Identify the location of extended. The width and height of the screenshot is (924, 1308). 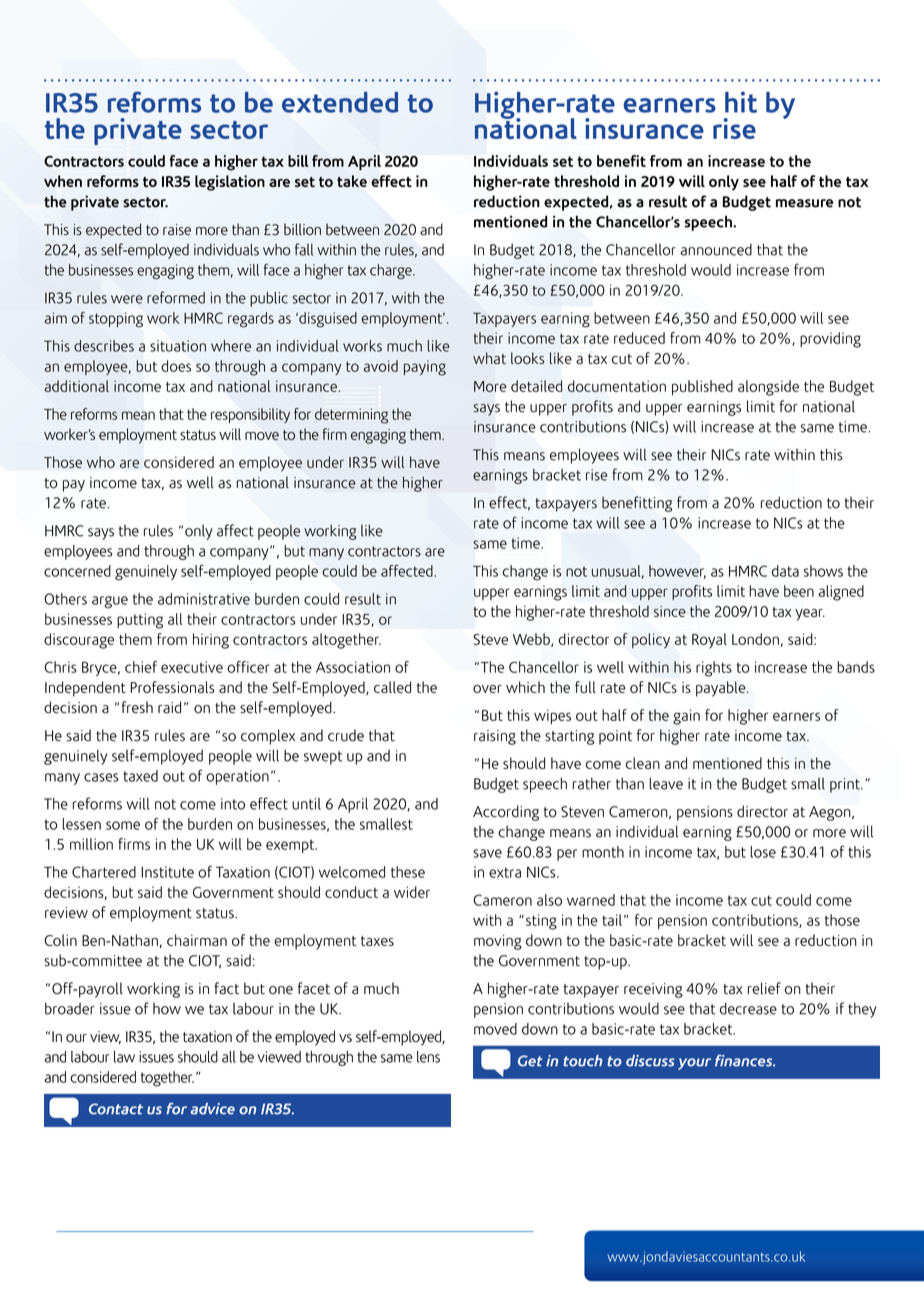
(340, 102).
